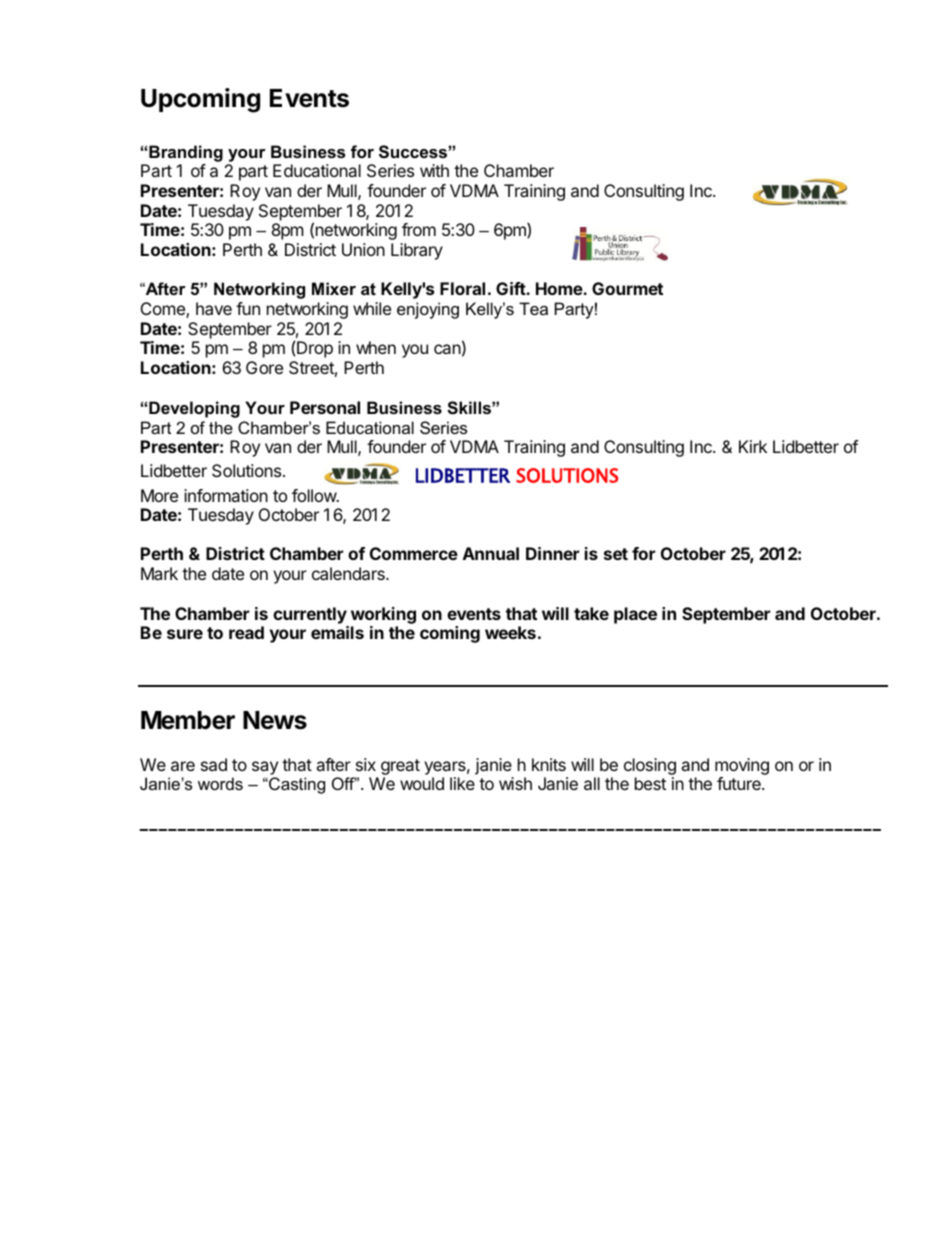  What do you see at coordinates (635, 615) in the screenshot?
I see `place` at bounding box center [635, 615].
